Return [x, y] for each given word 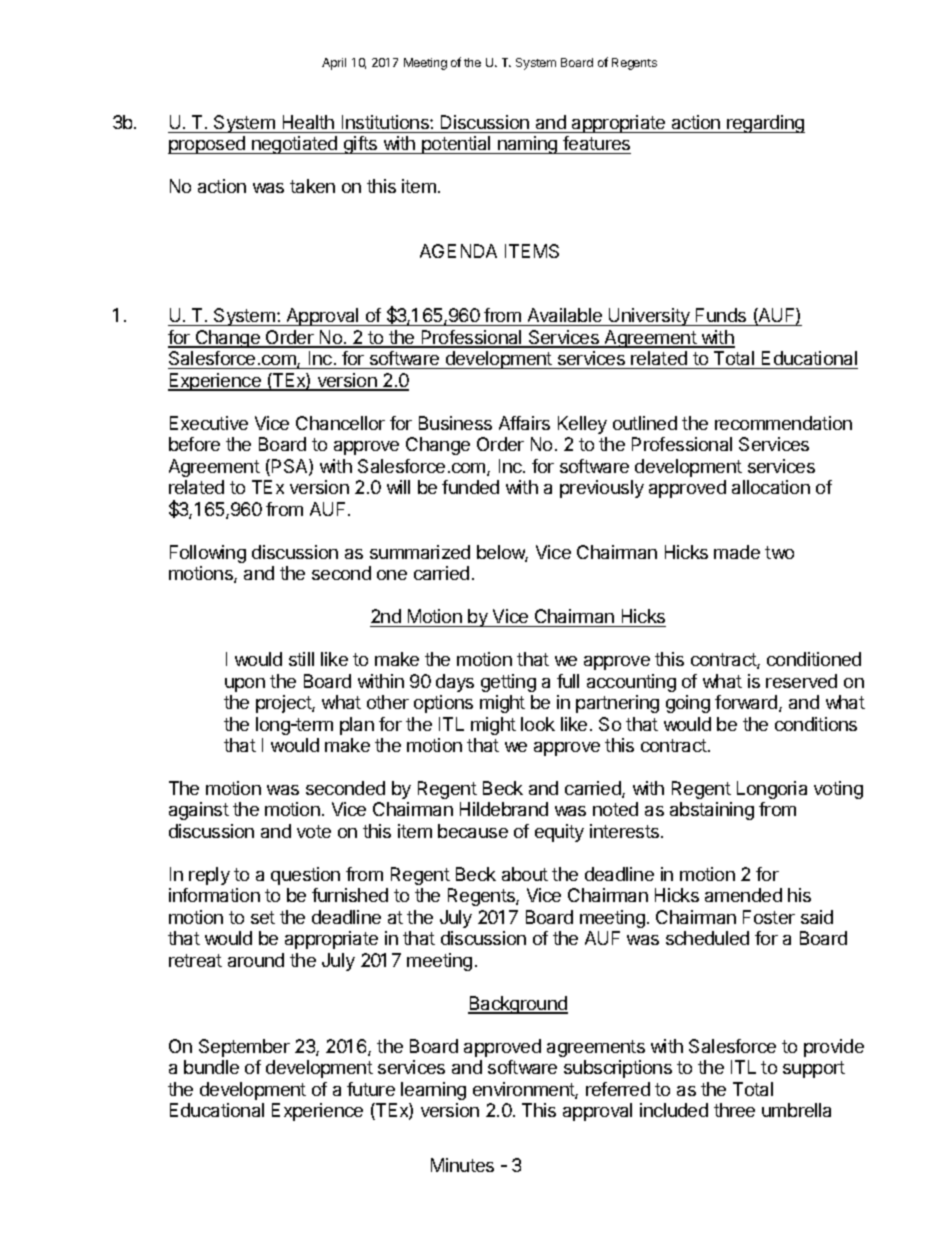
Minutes [462, 1165]
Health [308, 122]
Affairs [524, 423]
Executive [209, 423]
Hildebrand [504, 809]
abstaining [712, 811]
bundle [211, 1067]
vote [314, 831]
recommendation [783, 423]
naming [528, 145]
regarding [765, 124]
